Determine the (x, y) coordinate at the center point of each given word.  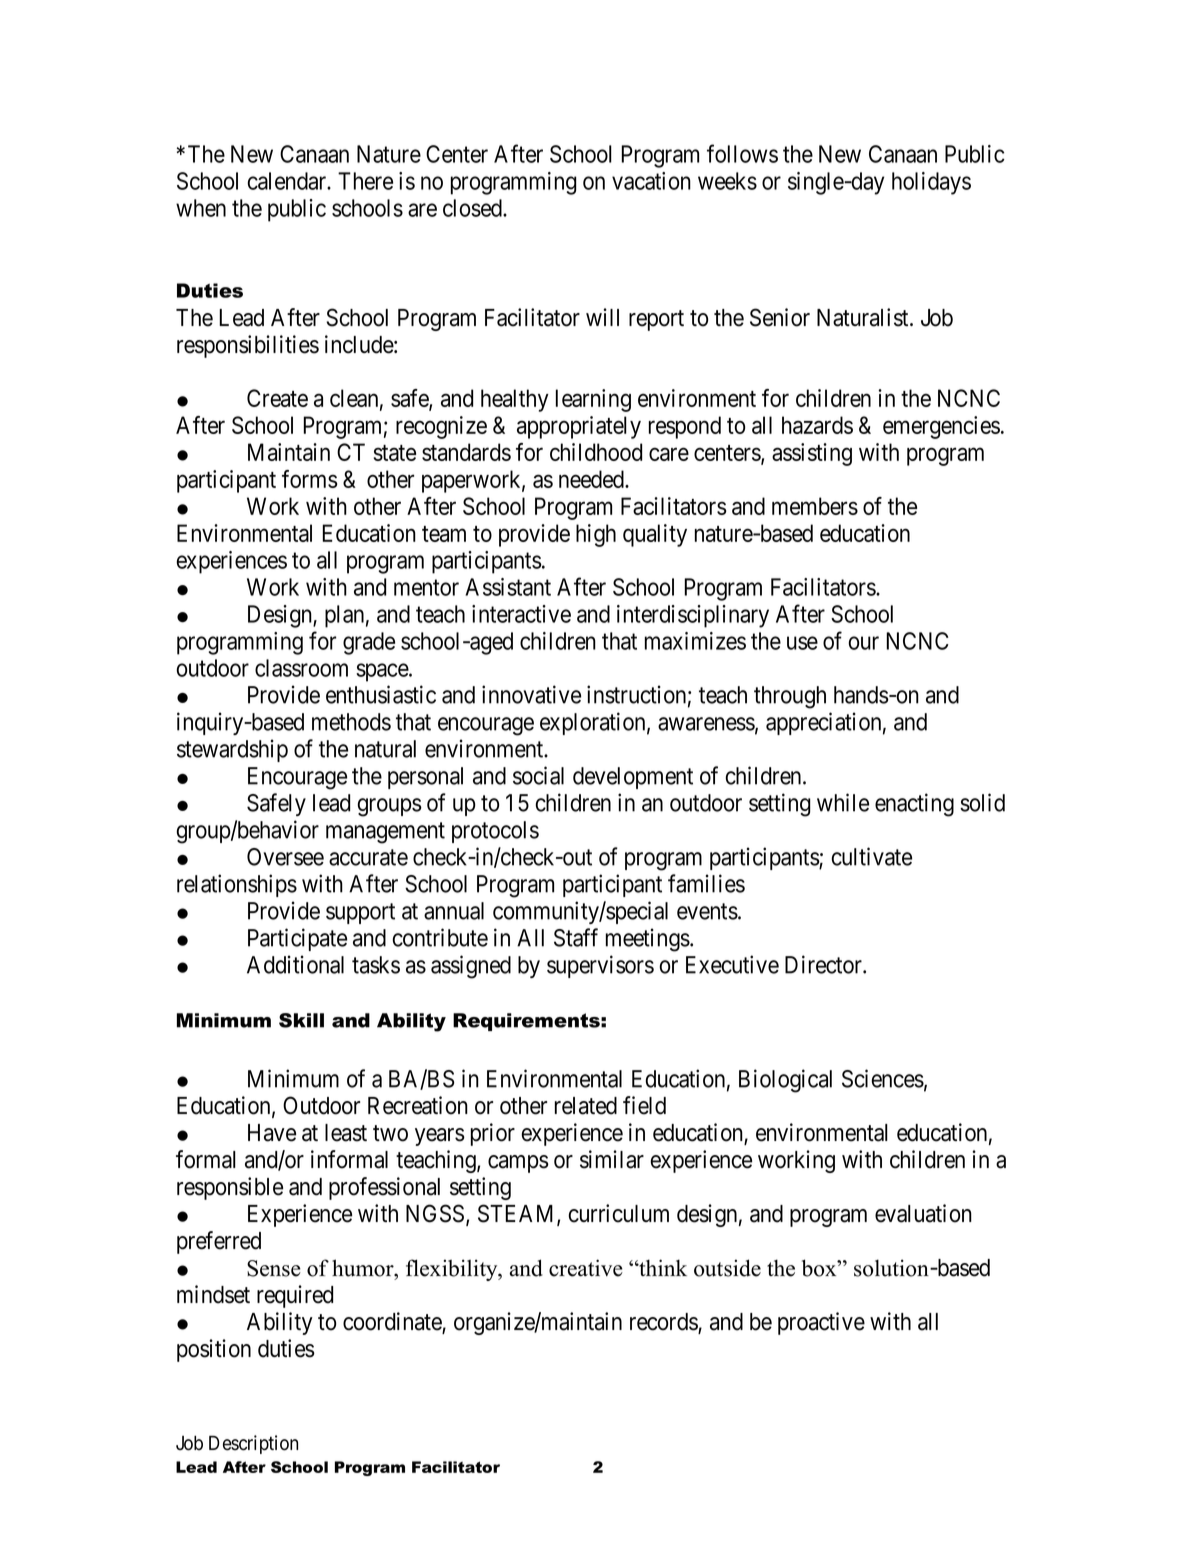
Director (824, 964)
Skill (301, 1020)
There (365, 181)
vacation (651, 181)
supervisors (600, 966)
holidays (931, 183)
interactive (521, 614)
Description (253, 1444)
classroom (301, 668)
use (802, 643)
